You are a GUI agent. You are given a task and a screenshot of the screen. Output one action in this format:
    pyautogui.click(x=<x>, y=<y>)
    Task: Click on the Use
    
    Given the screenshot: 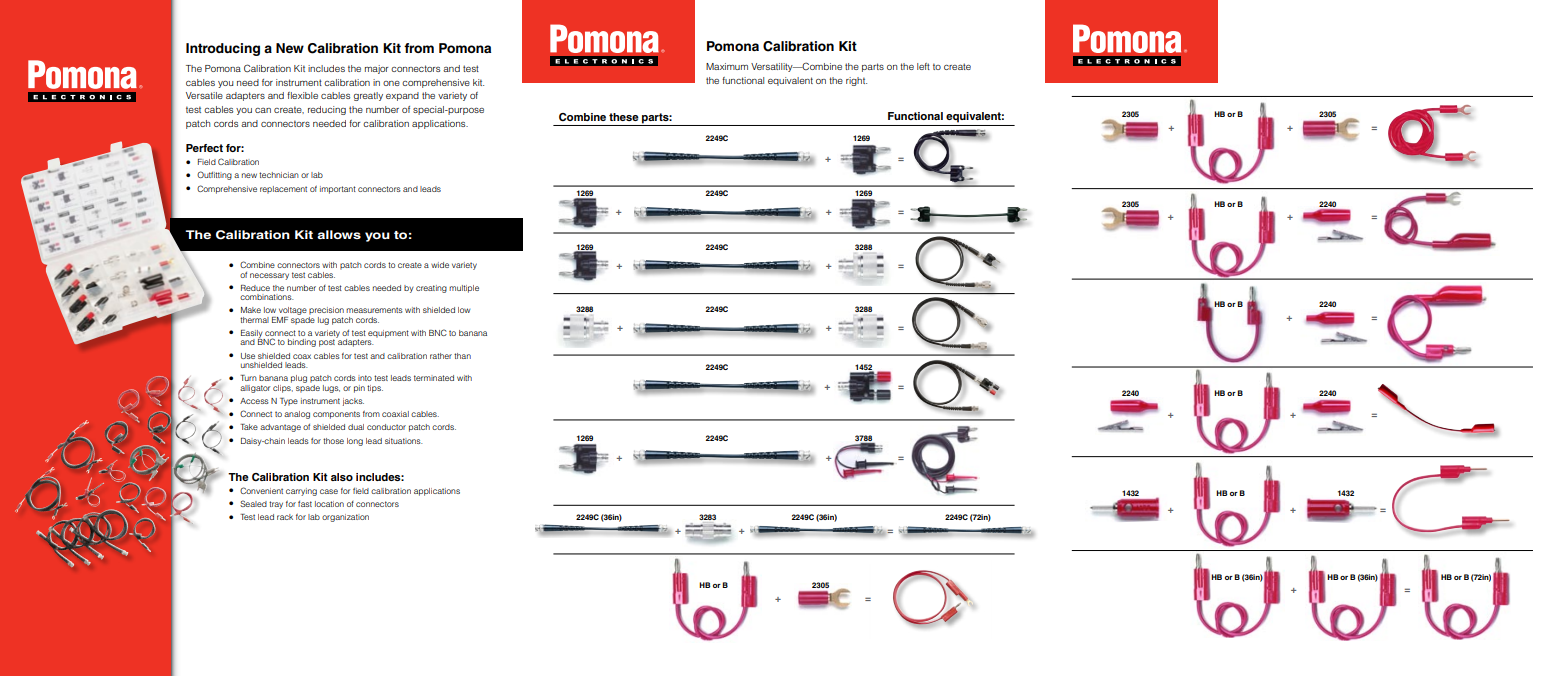 What is the action you would take?
    pyautogui.click(x=248, y=356)
